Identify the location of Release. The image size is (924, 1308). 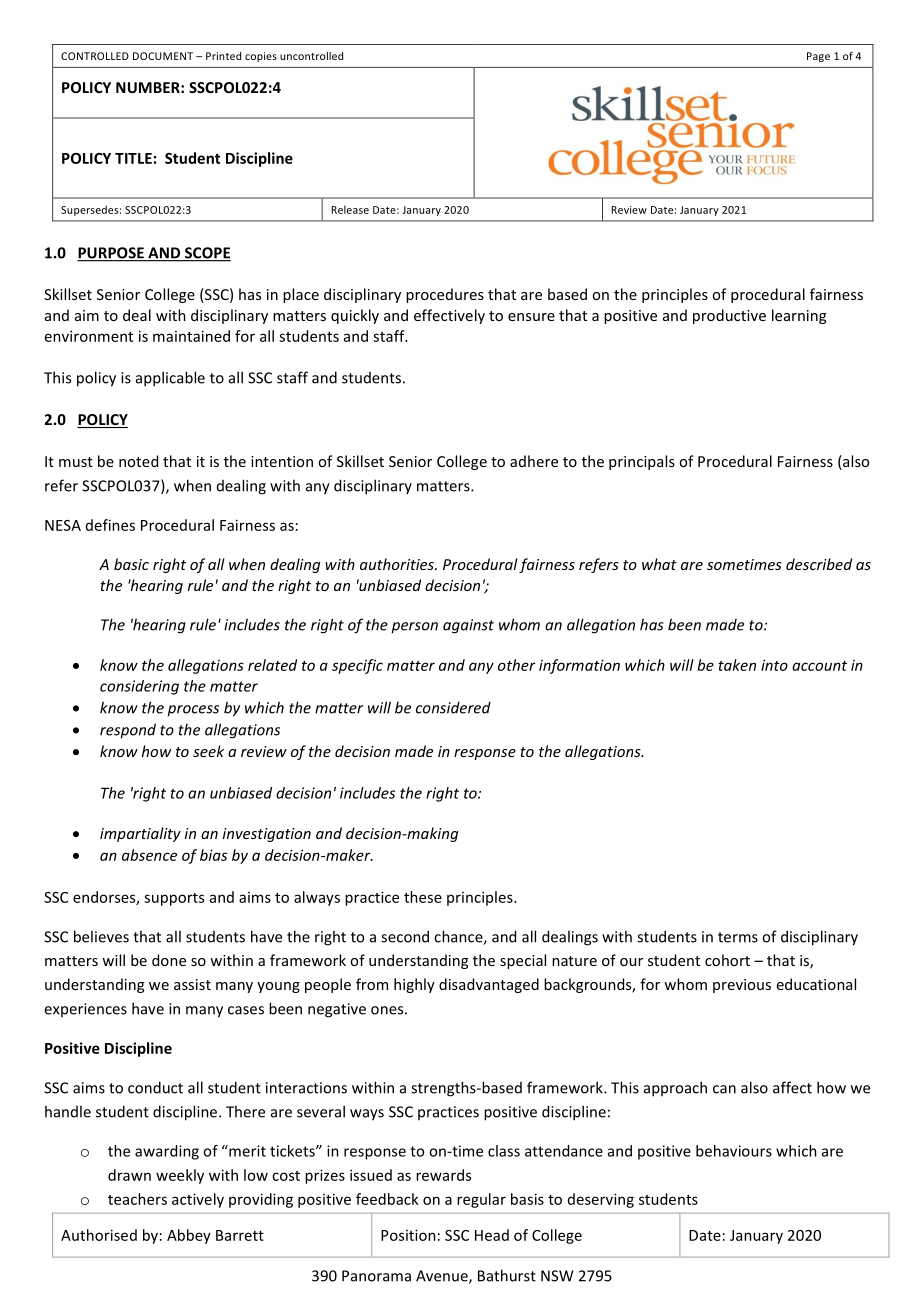
(350, 209).
